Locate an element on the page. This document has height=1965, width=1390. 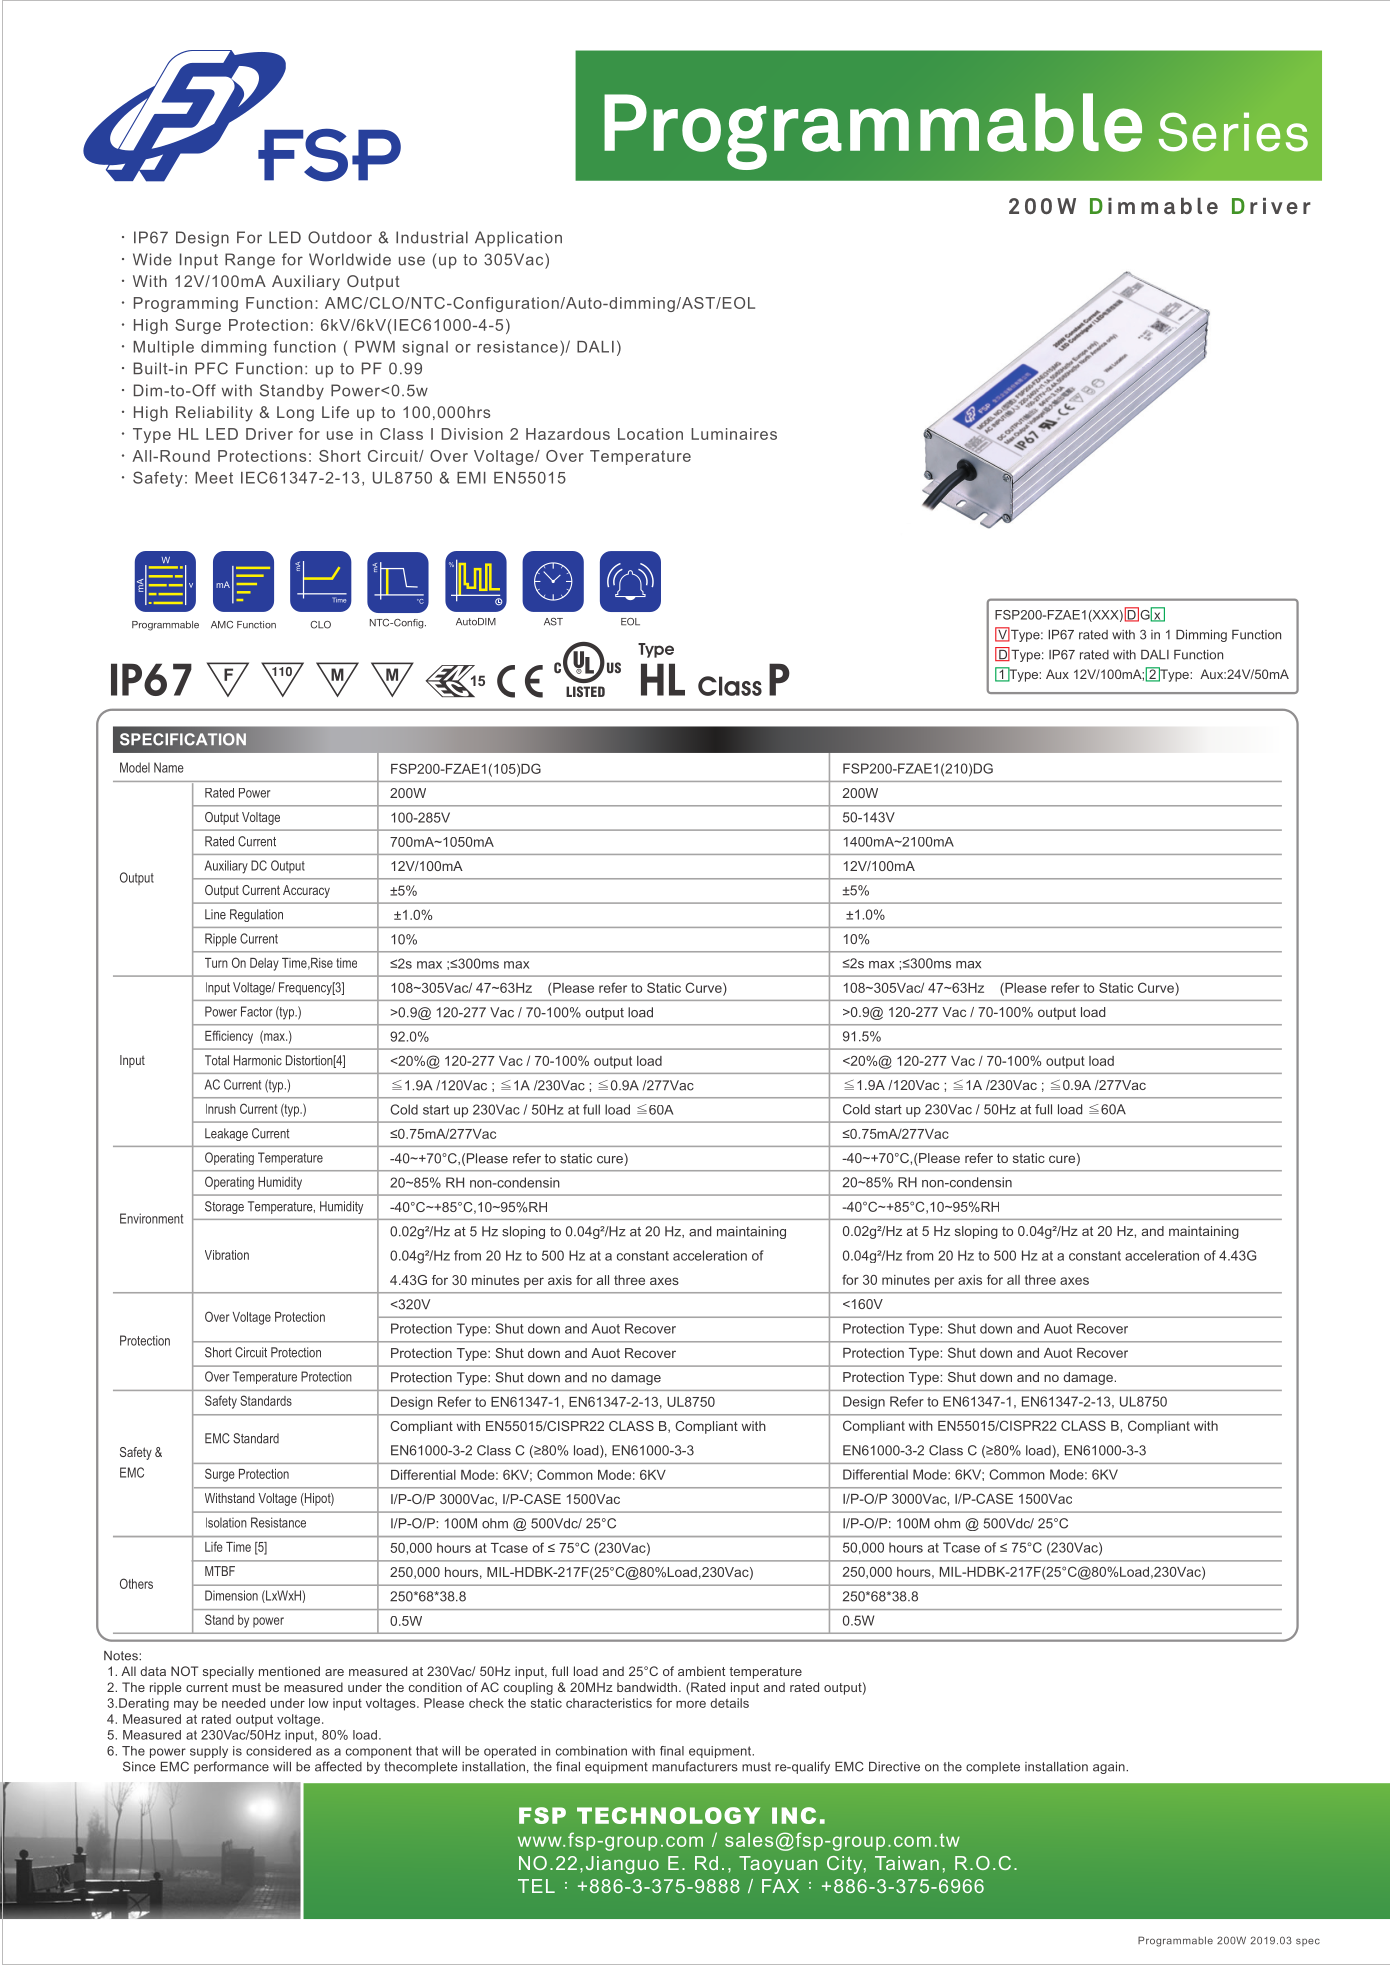
Range is located at coordinates (250, 261).
